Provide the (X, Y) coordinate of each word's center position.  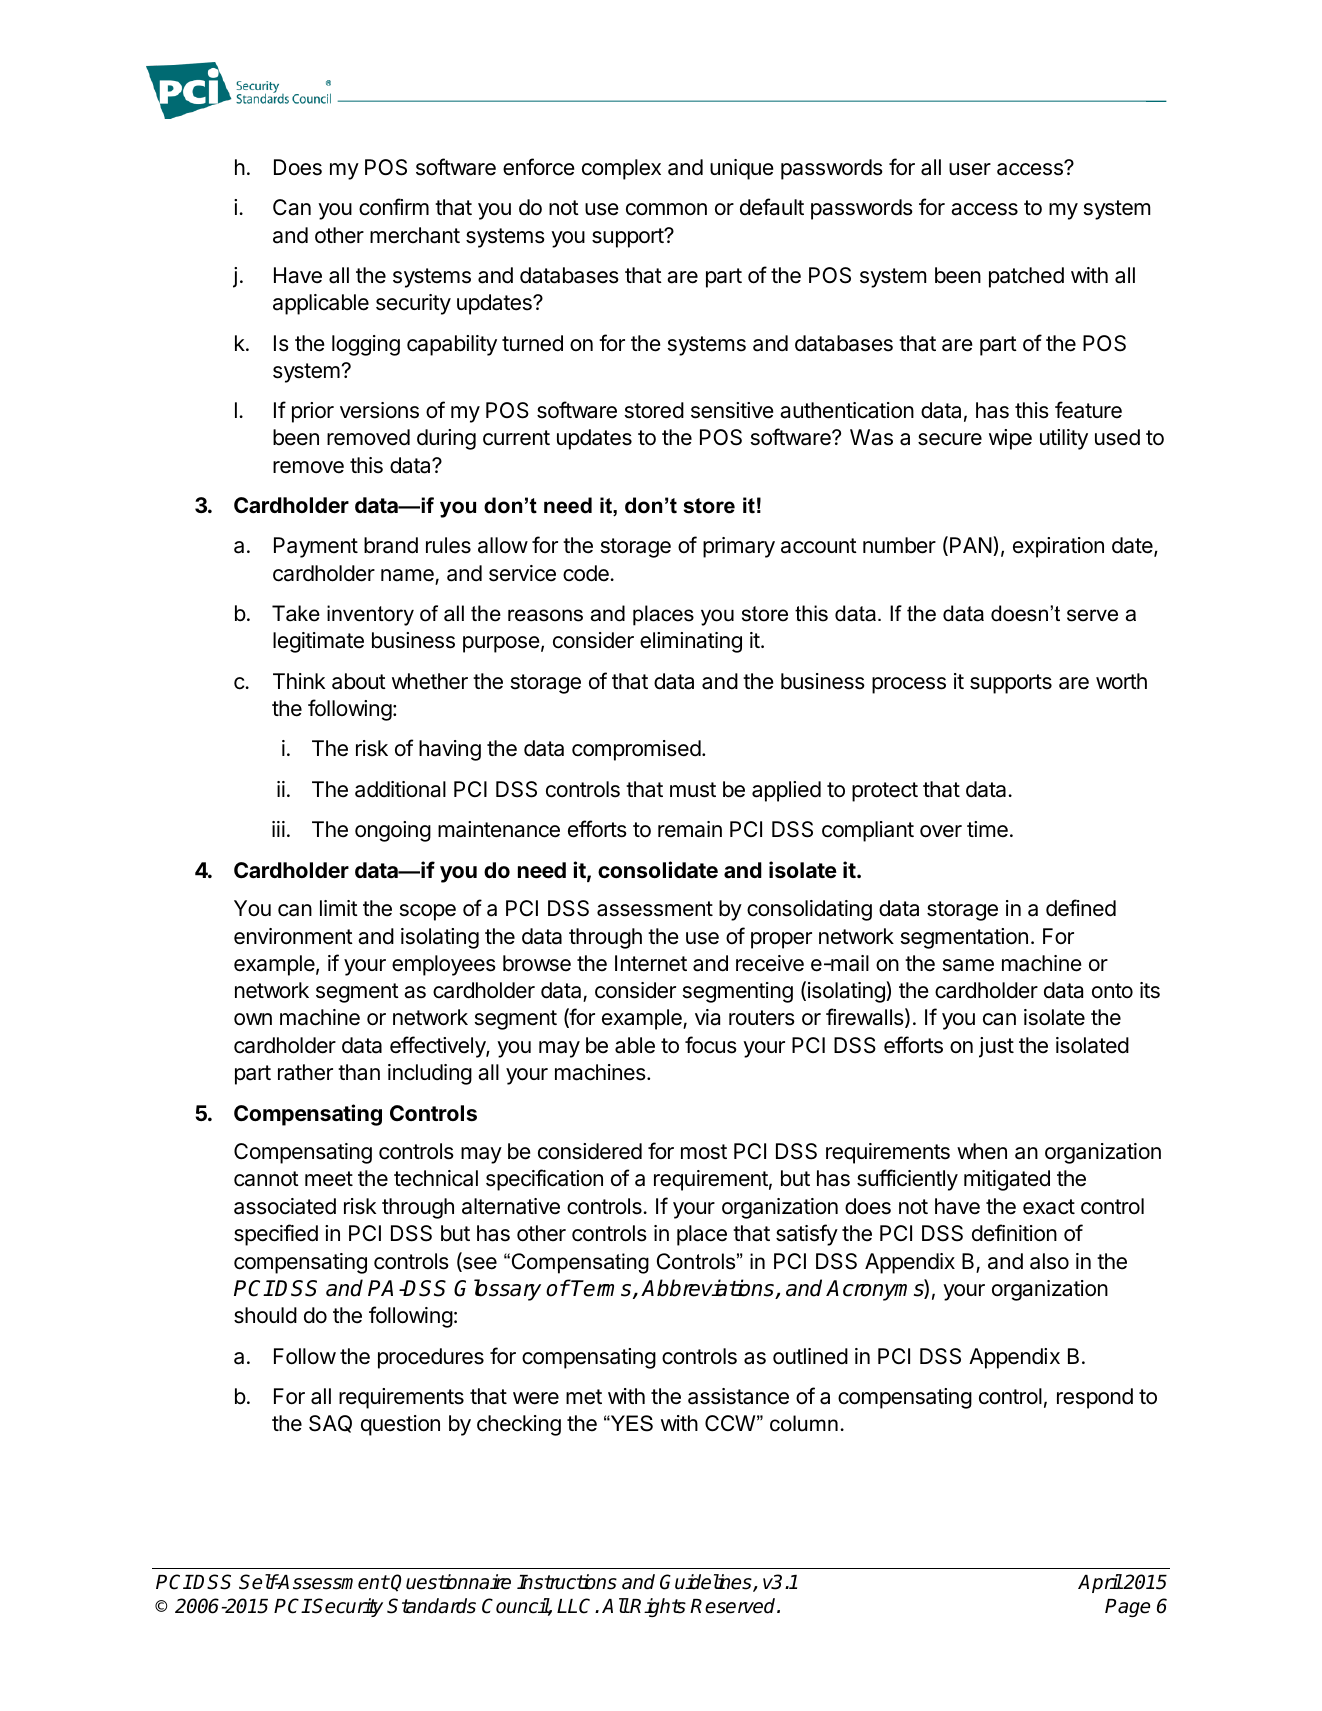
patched (1026, 277)
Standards (431, 1606)
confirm (394, 207)
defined (1081, 908)
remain (690, 829)
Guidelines (707, 1583)
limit (339, 908)
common (666, 209)
